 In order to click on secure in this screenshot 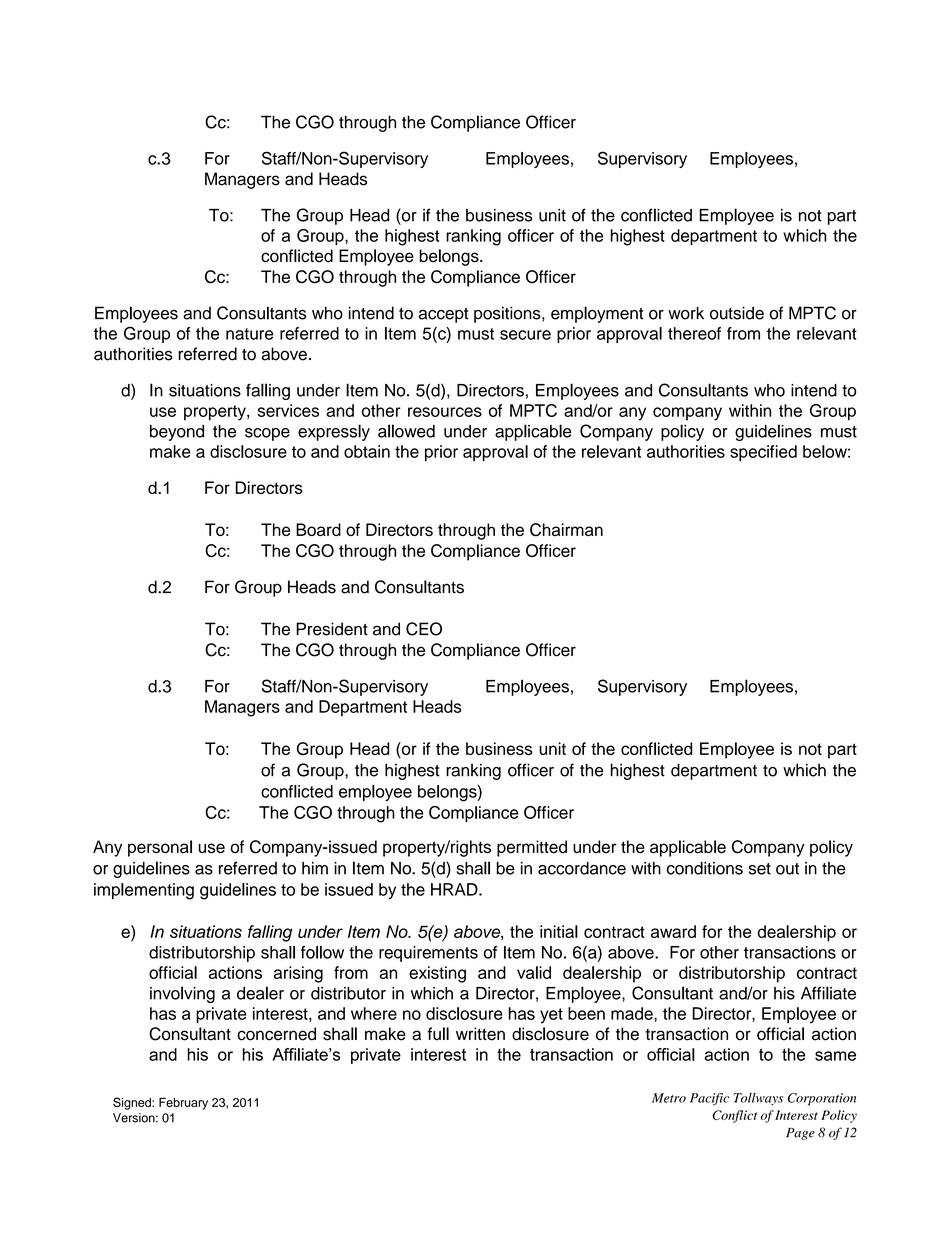, I will do `click(525, 335)`.
